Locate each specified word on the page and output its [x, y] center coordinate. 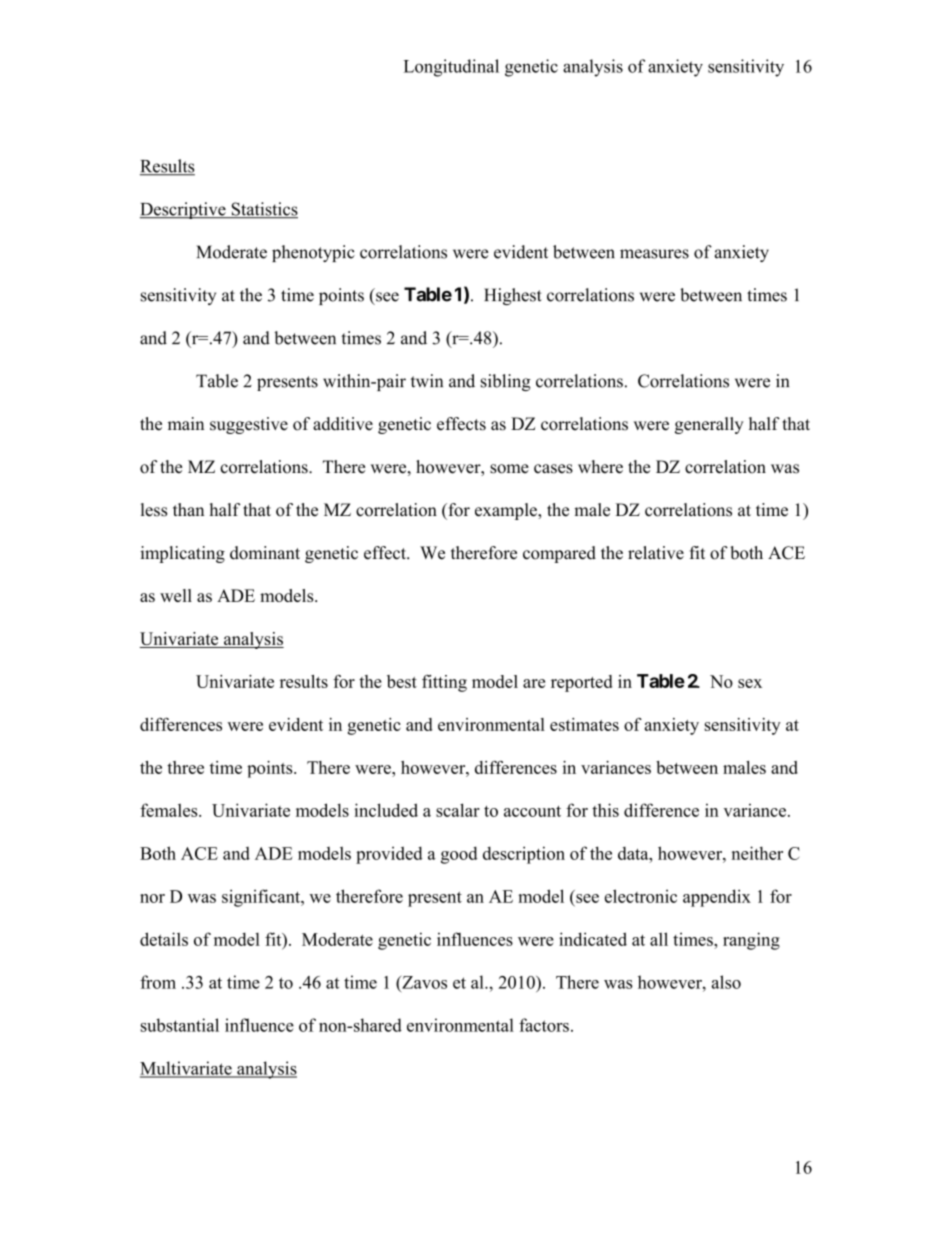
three [185, 767]
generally [709, 425]
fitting [444, 683]
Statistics [263, 210]
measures [654, 254]
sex [750, 683]
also [726, 982]
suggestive [249, 425]
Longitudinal [451, 68]
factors [544, 1025]
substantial [180, 1025]
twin [427, 381]
